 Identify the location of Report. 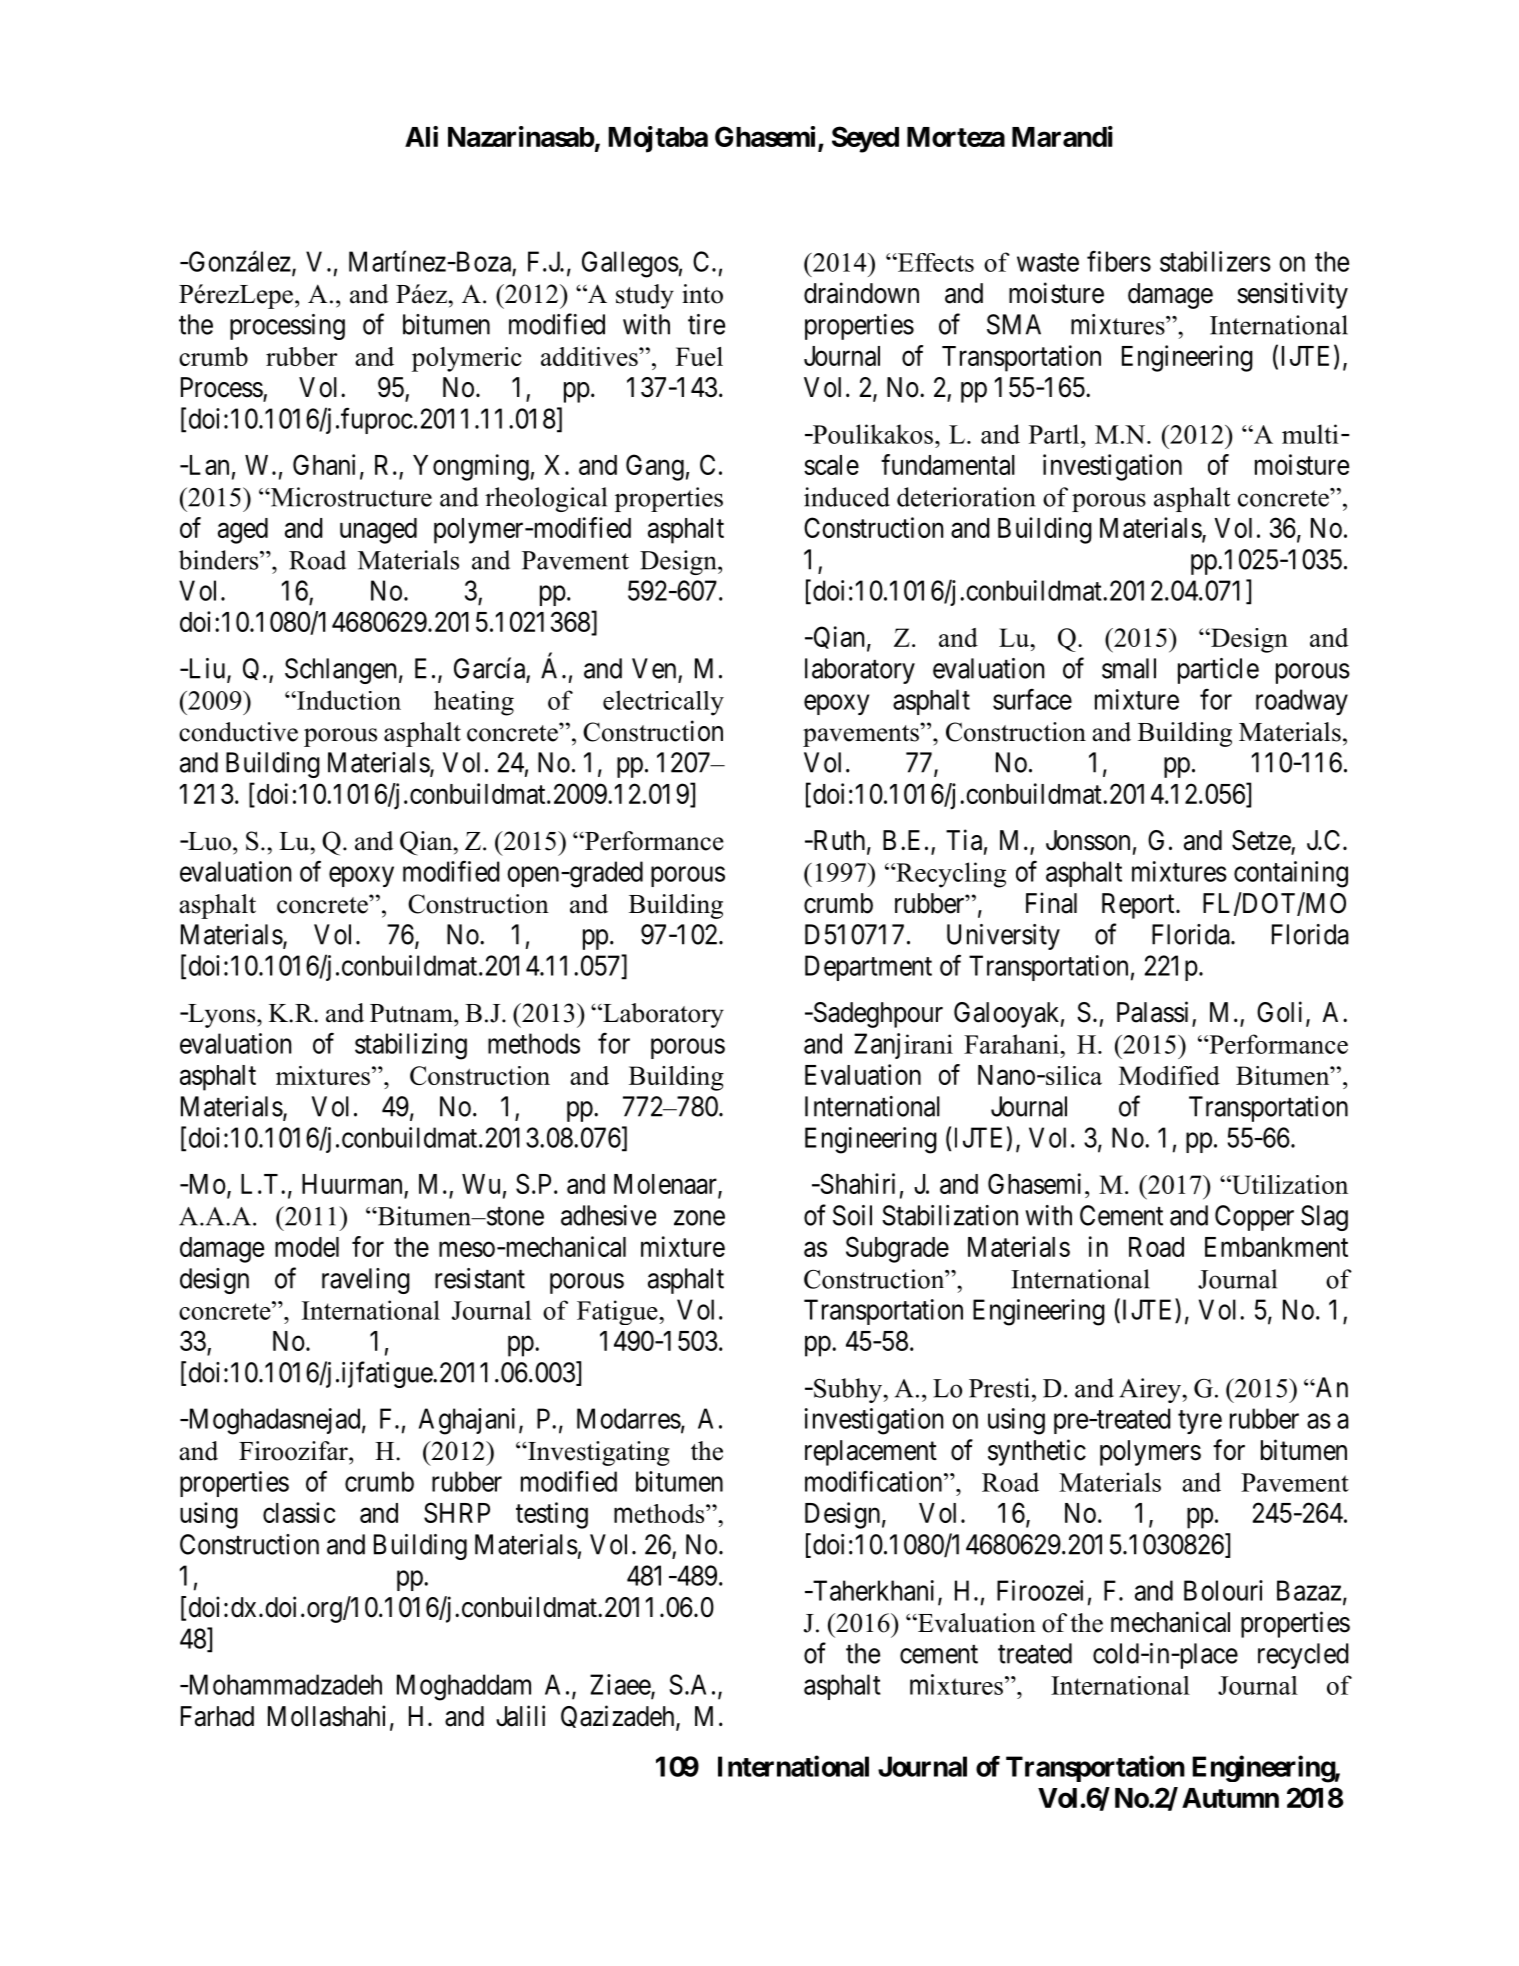
(1139, 906).
